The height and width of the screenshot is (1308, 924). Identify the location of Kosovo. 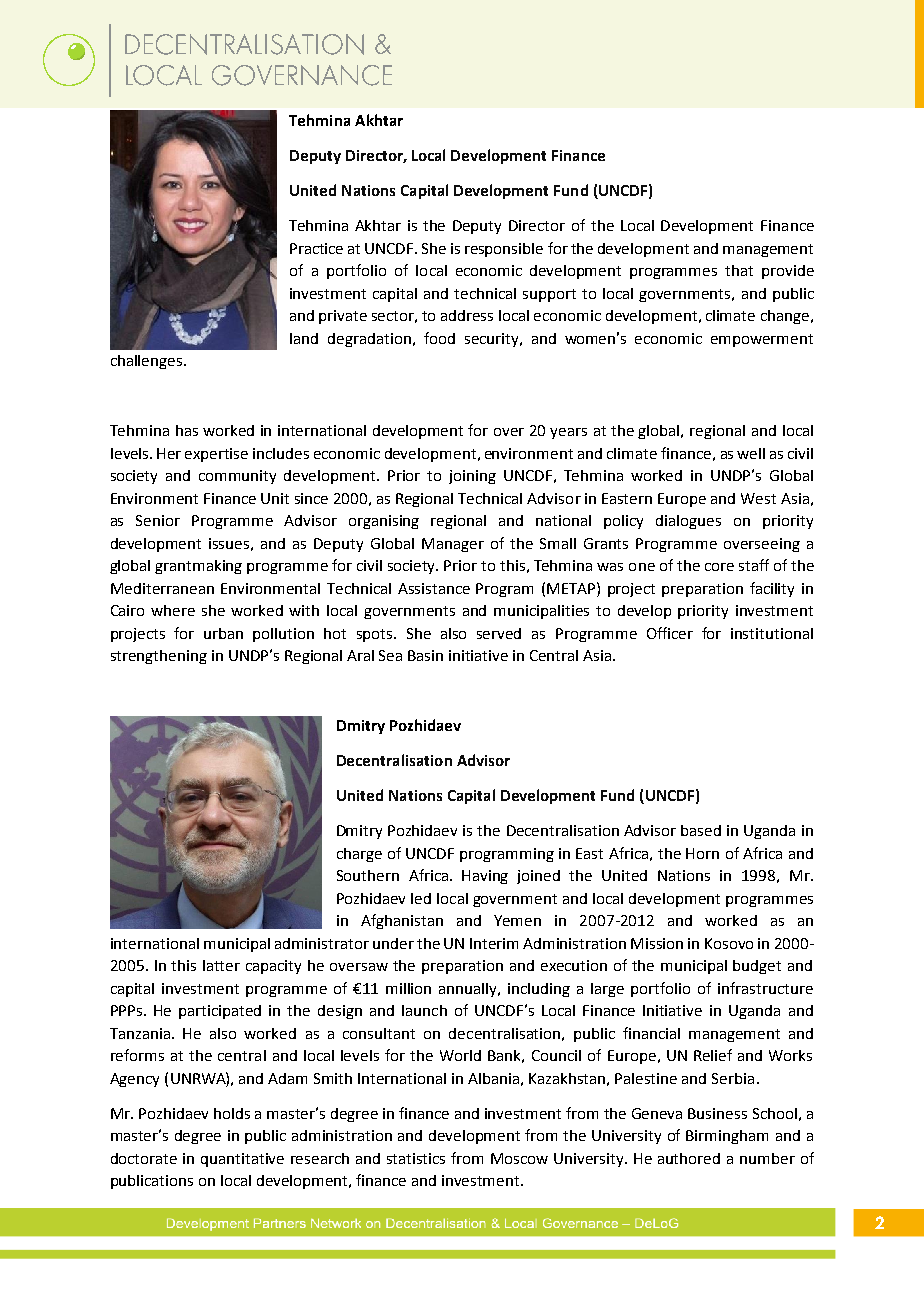
(729, 943).
